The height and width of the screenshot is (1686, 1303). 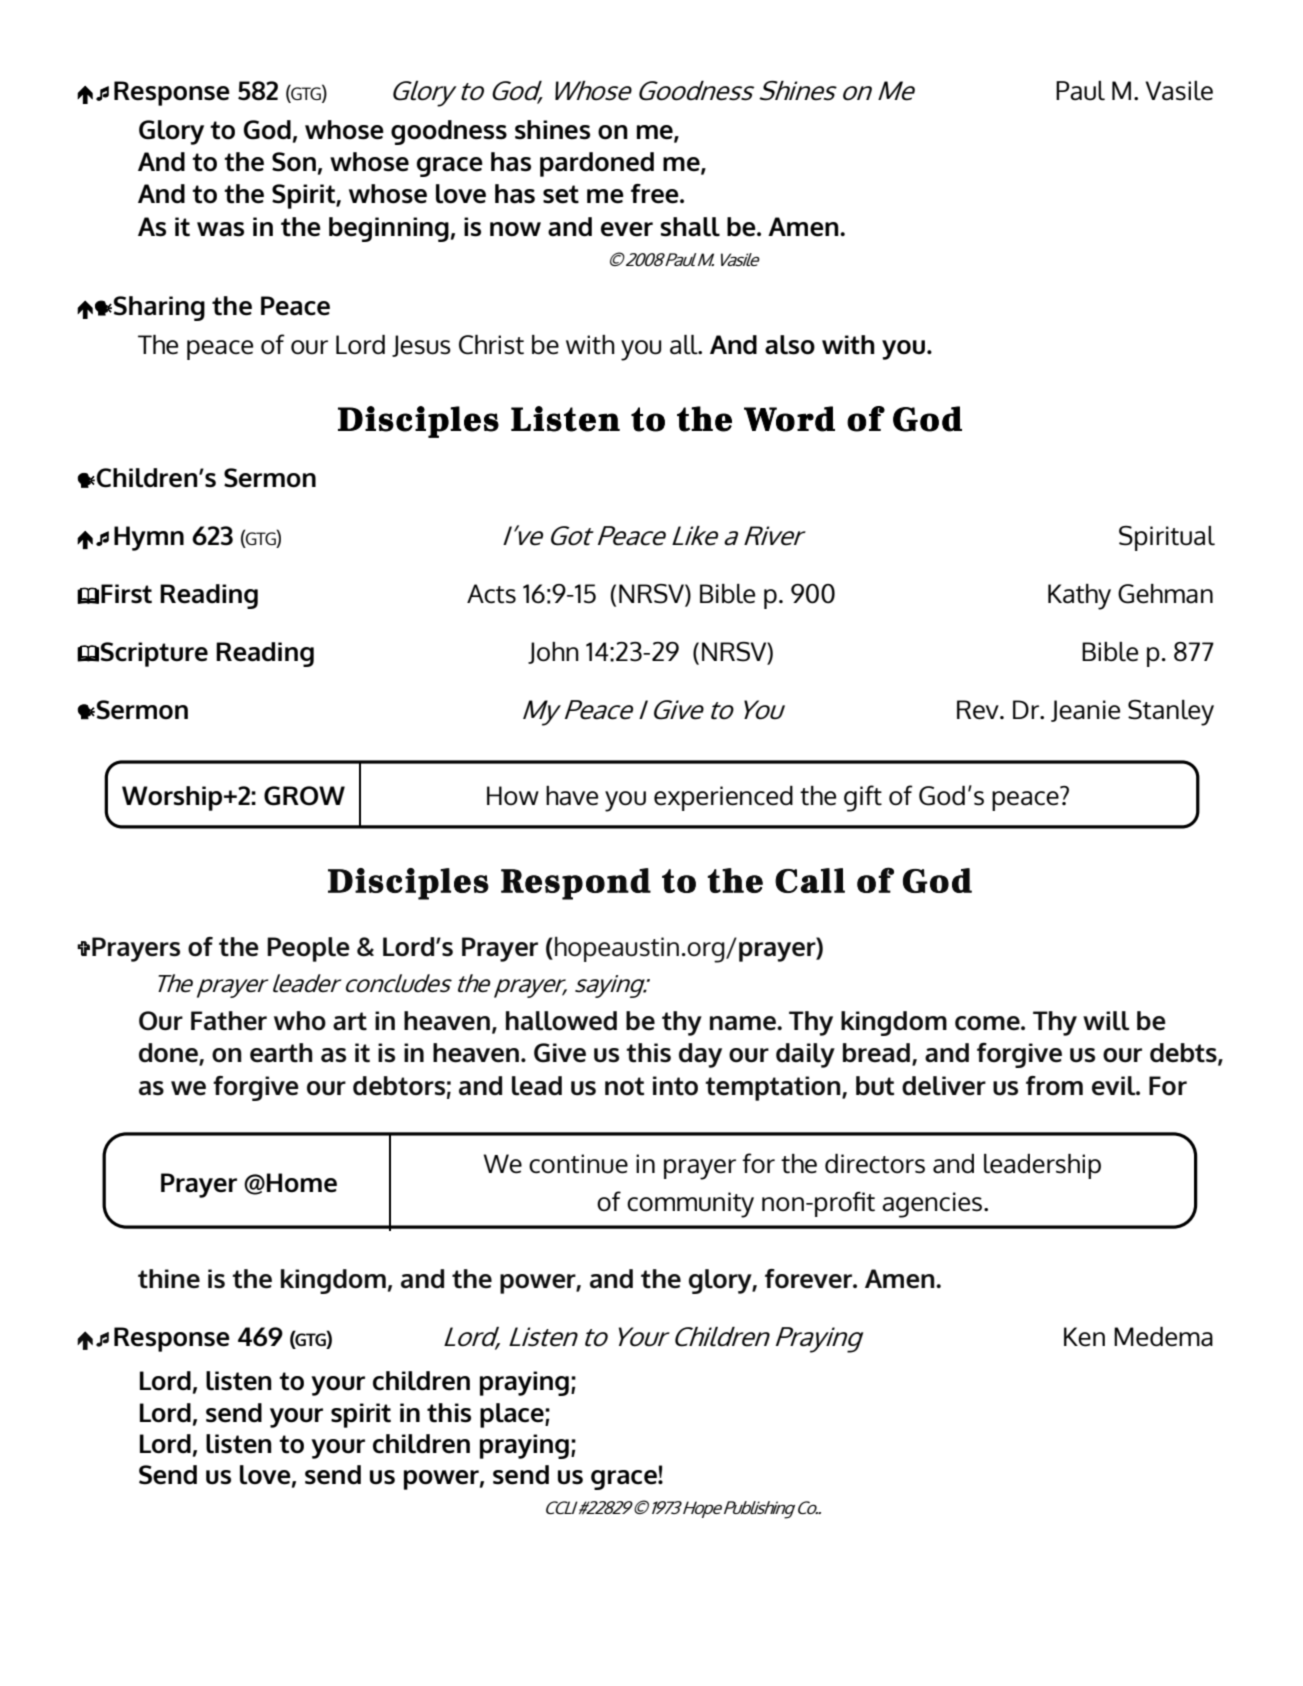 I want to click on was, so click(x=220, y=229).
